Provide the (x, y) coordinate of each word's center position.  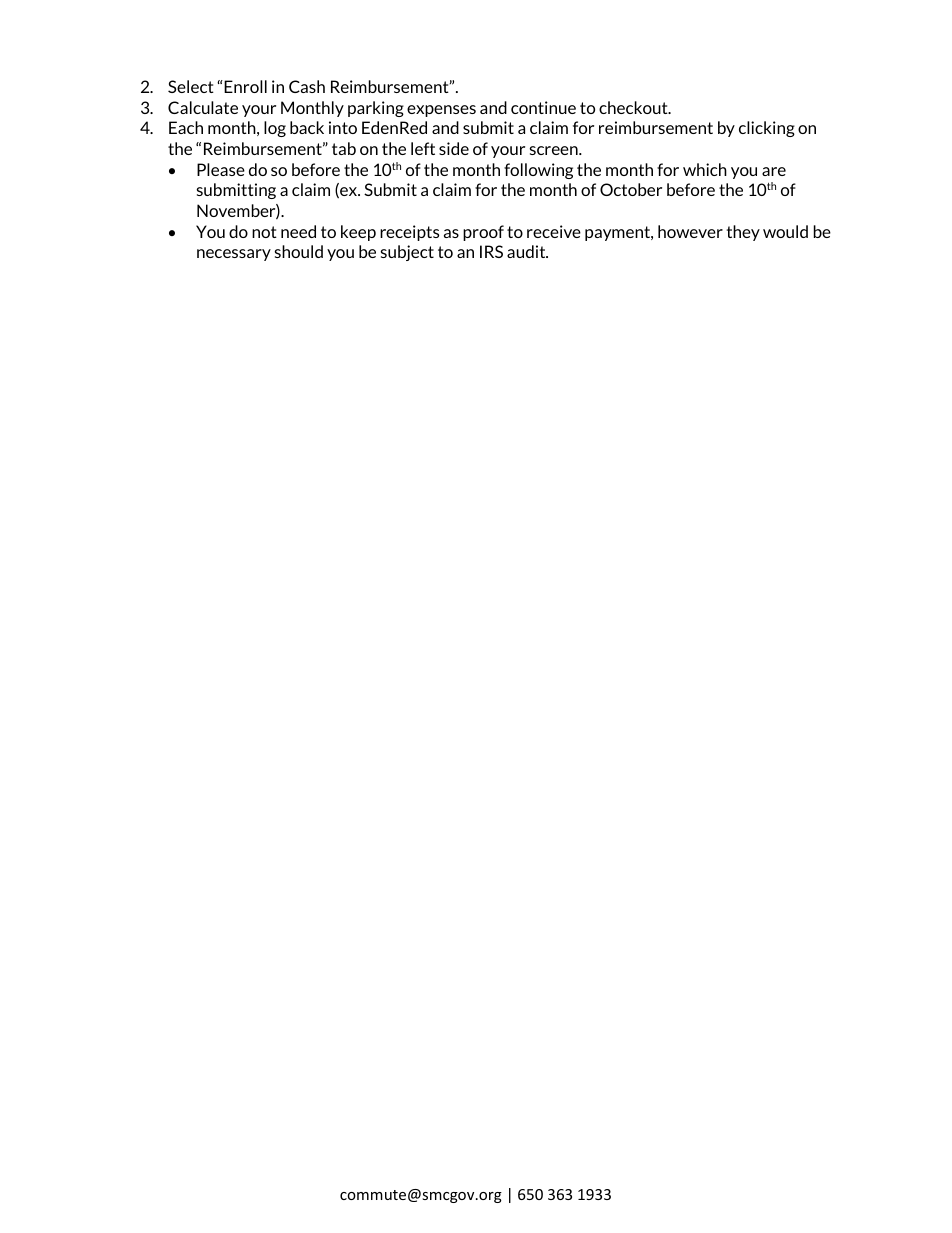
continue (543, 107)
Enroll (244, 86)
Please (221, 169)
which (705, 169)
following (538, 171)
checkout (634, 107)
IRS (491, 251)
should (299, 251)
